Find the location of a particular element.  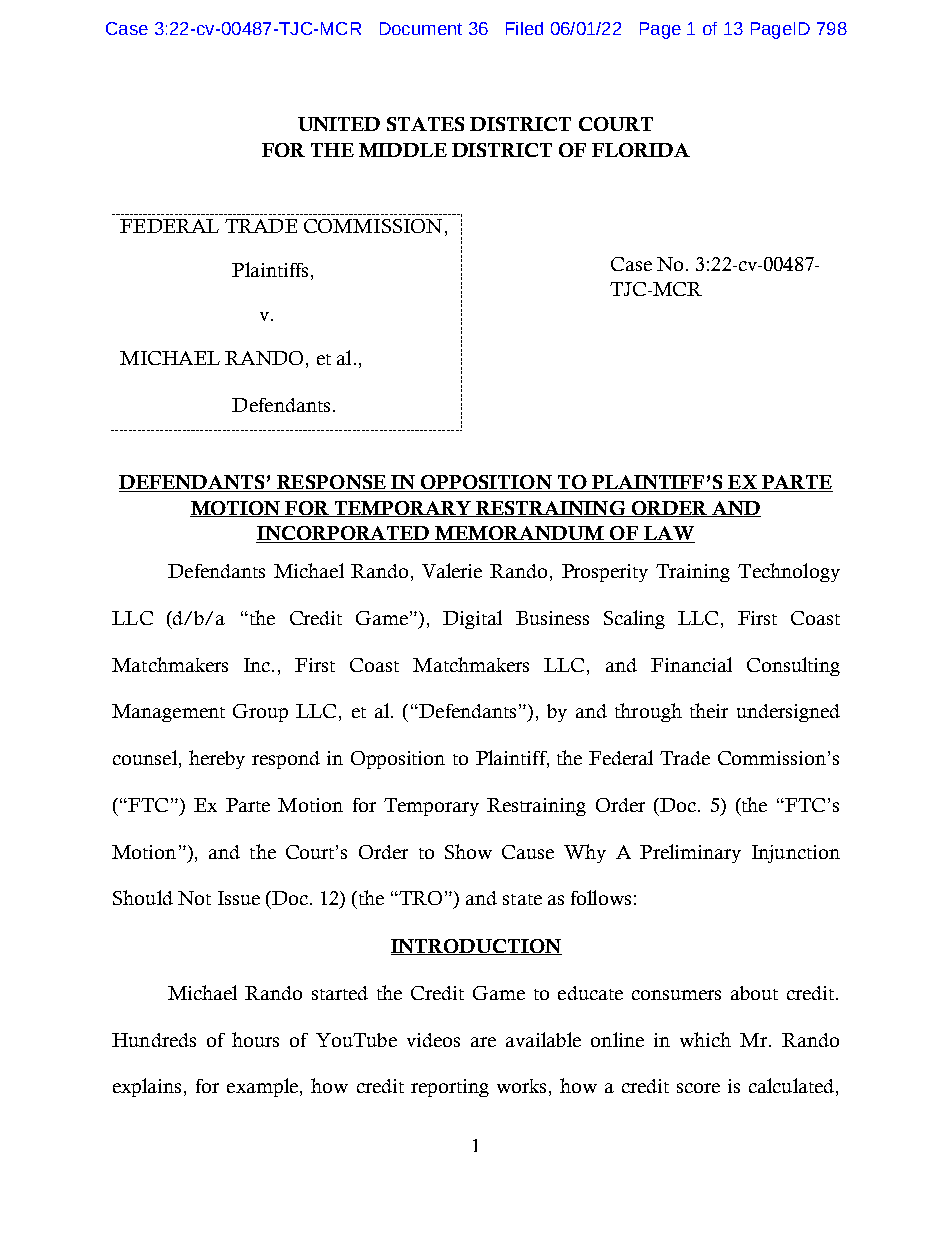

UNITED is located at coordinates (339, 124).
